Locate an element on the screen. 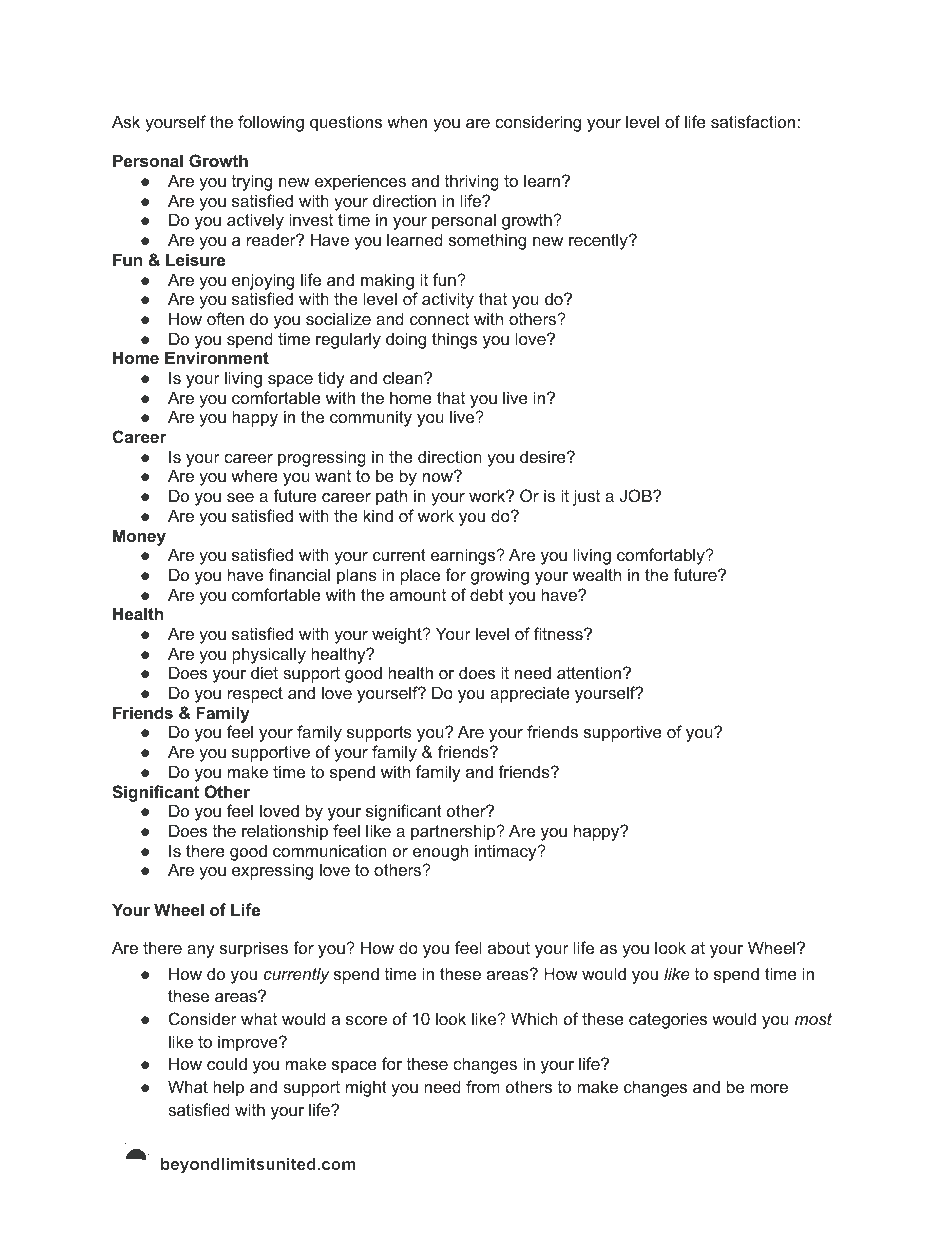 Image resolution: width=952 pixels, height=1233 pixels. thriving is located at coordinates (472, 182).
